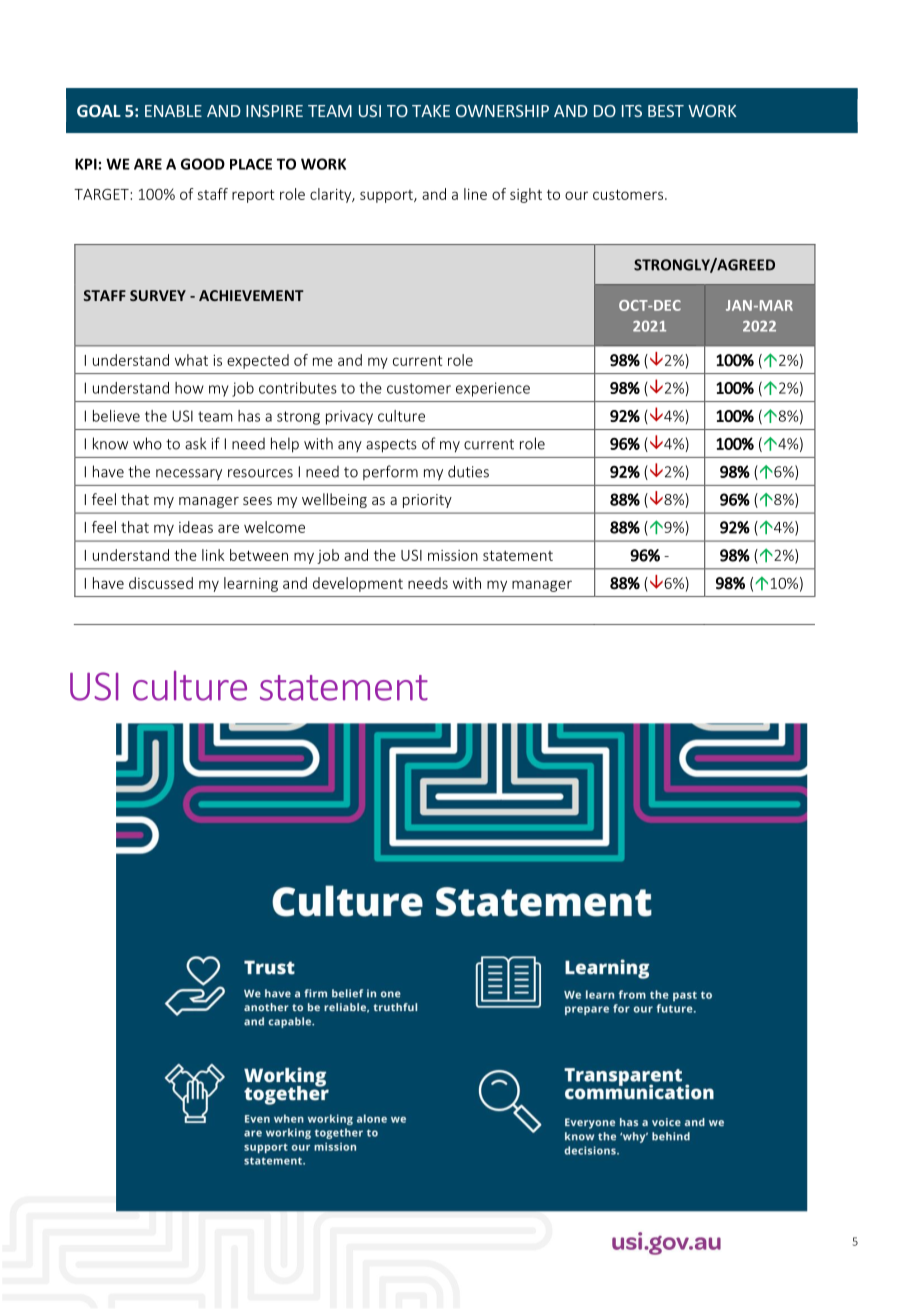 The image size is (924, 1309). What do you see at coordinates (173, 111) in the screenshot?
I see `ENABLE` at bounding box center [173, 111].
